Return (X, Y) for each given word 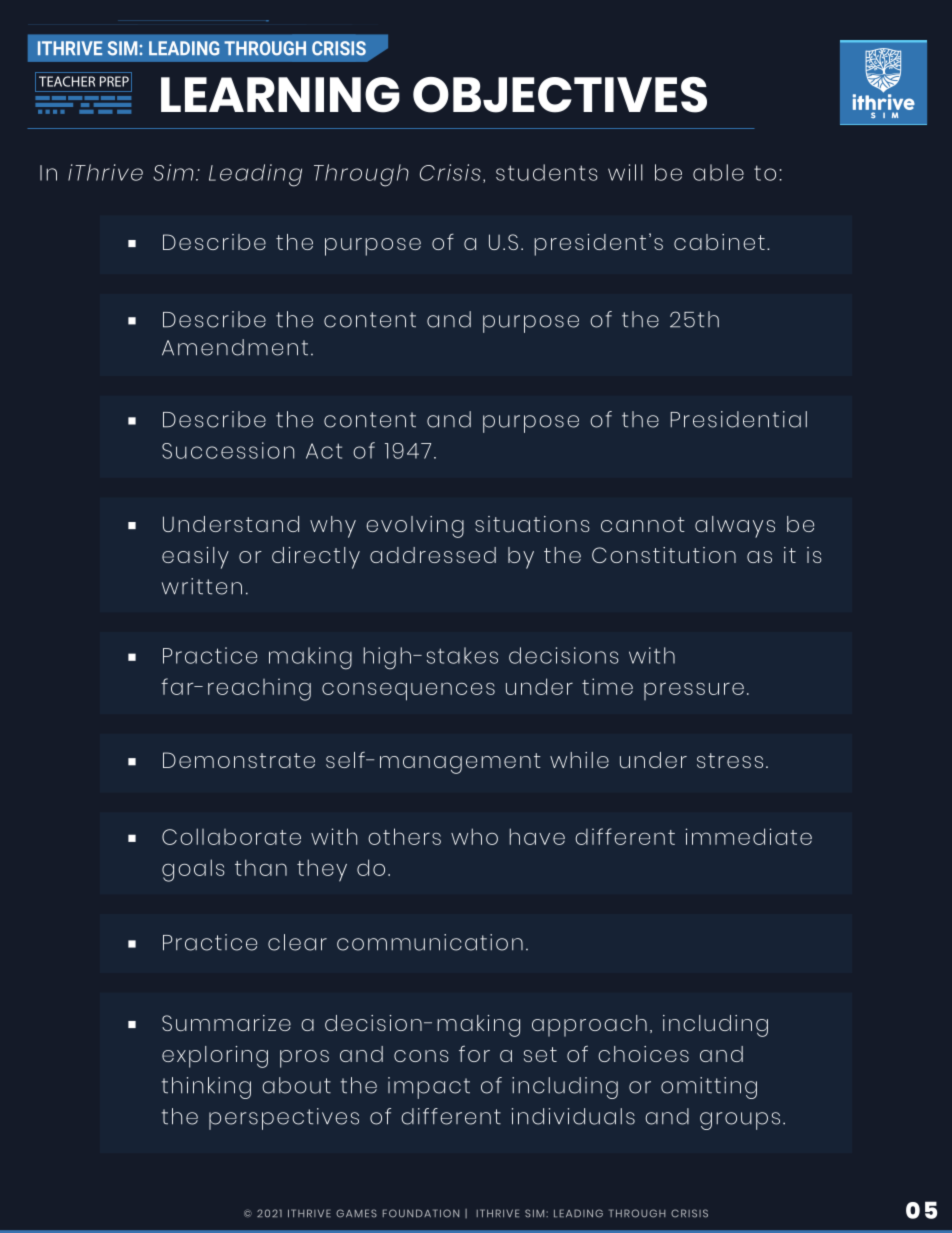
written (202, 586)
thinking (206, 1088)
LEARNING (280, 95)
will (625, 172)
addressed (433, 555)
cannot (643, 524)
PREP (114, 81)
